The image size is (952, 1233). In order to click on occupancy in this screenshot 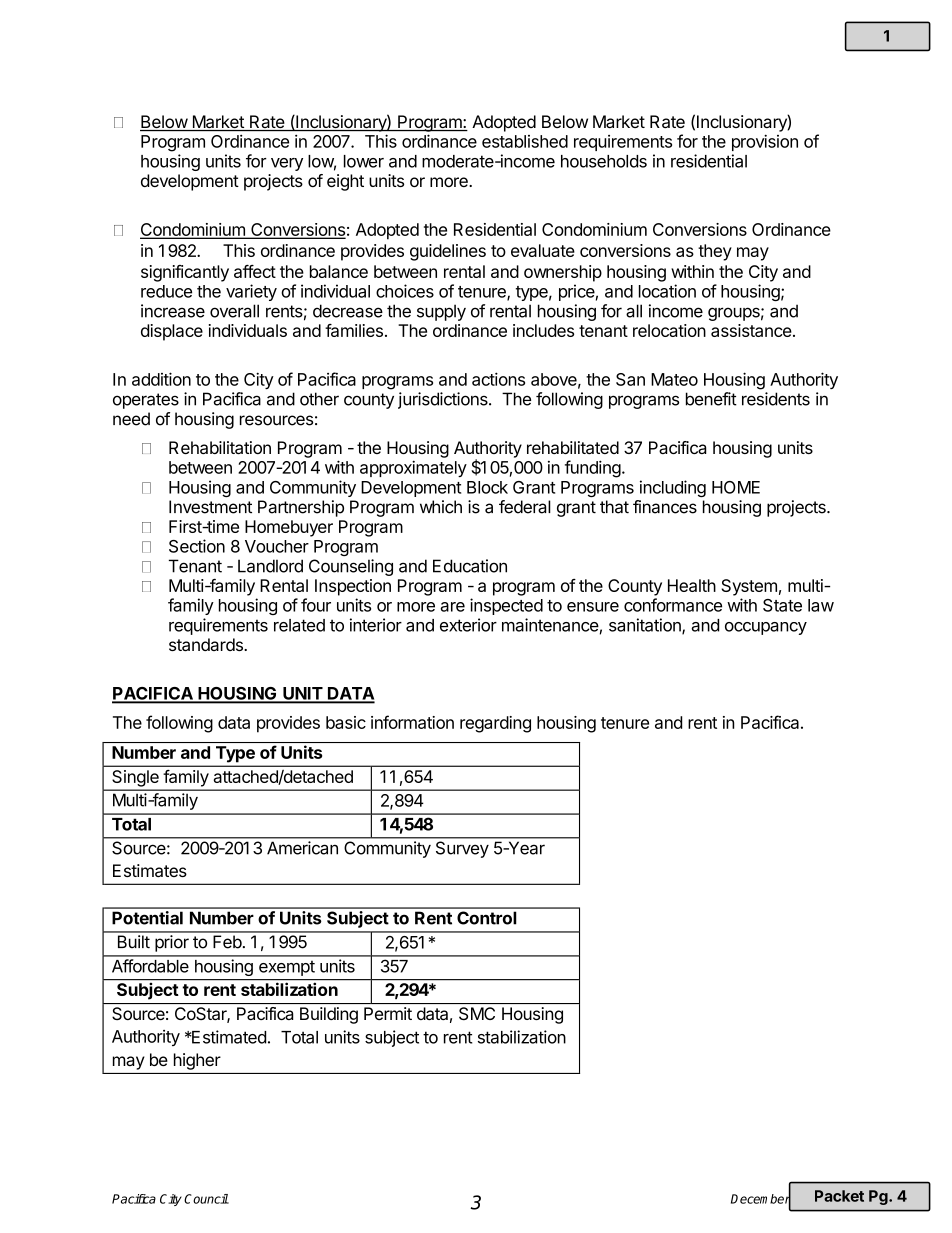, I will do `click(766, 628)`.
